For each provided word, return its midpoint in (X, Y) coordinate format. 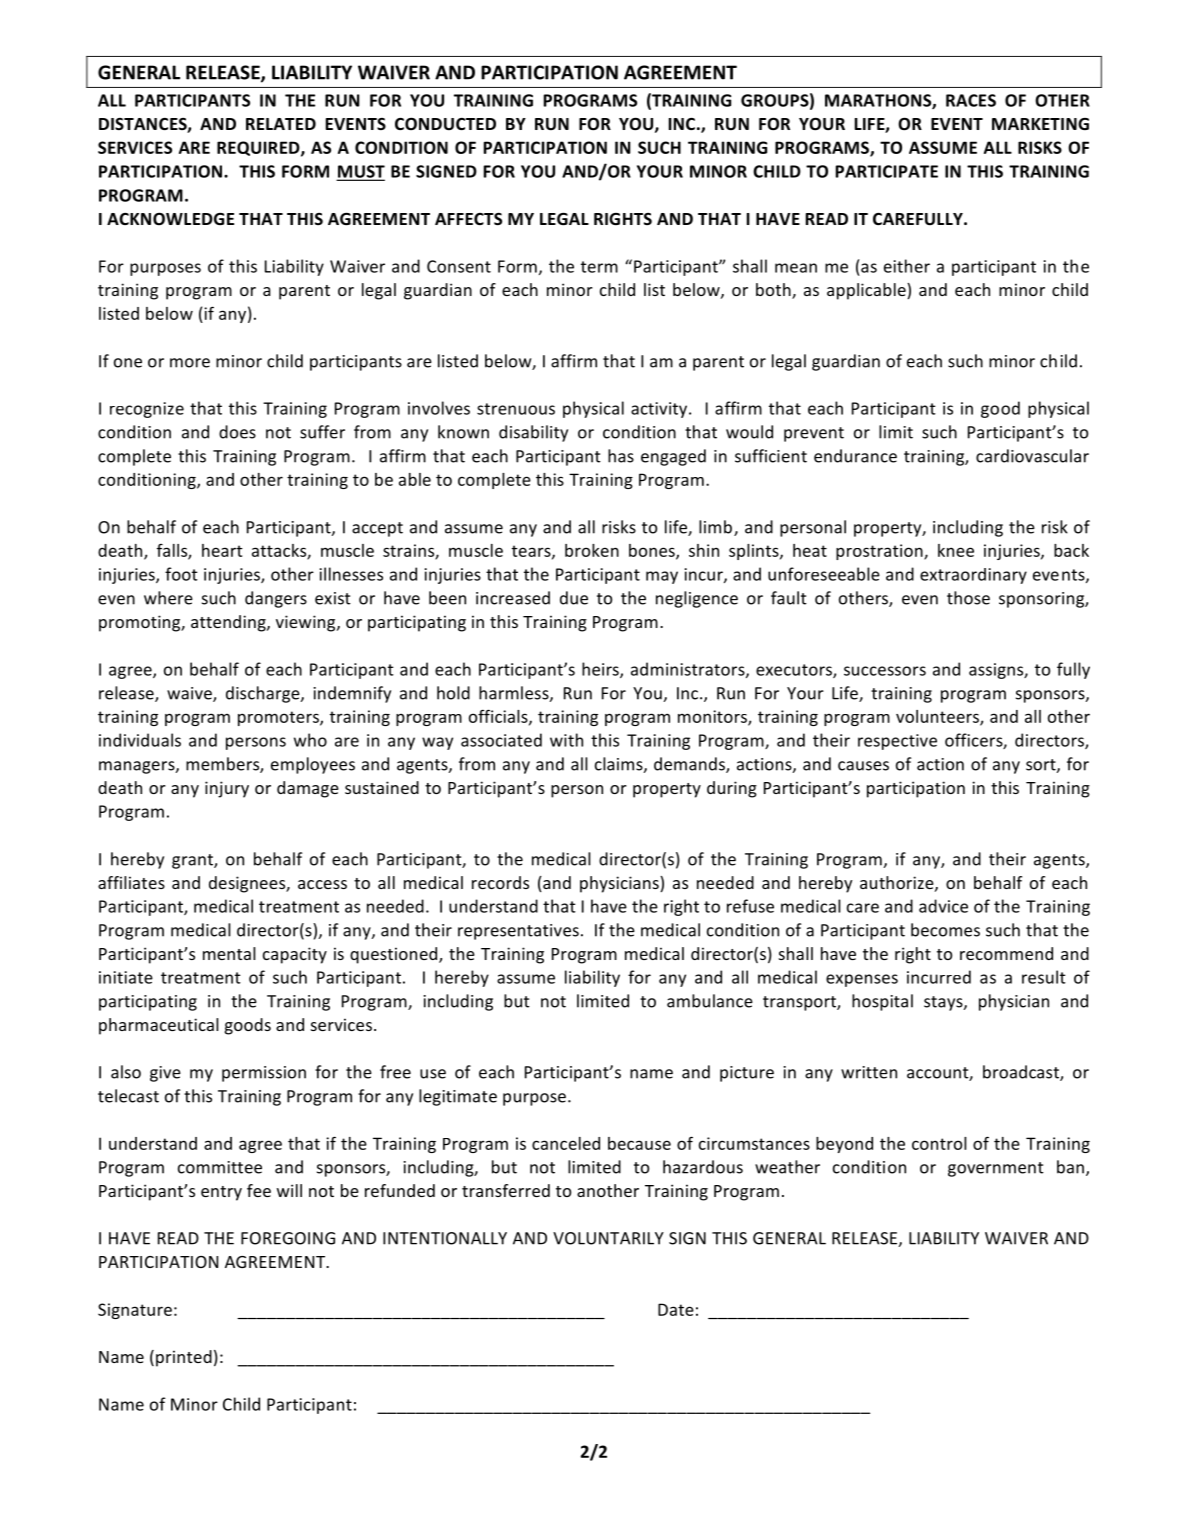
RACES (971, 100)
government (996, 1169)
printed (184, 1358)
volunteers (938, 717)
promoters (279, 718)
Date (676, 1309)
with (566, 740)
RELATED (281, 124)
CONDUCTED (445, 124)
